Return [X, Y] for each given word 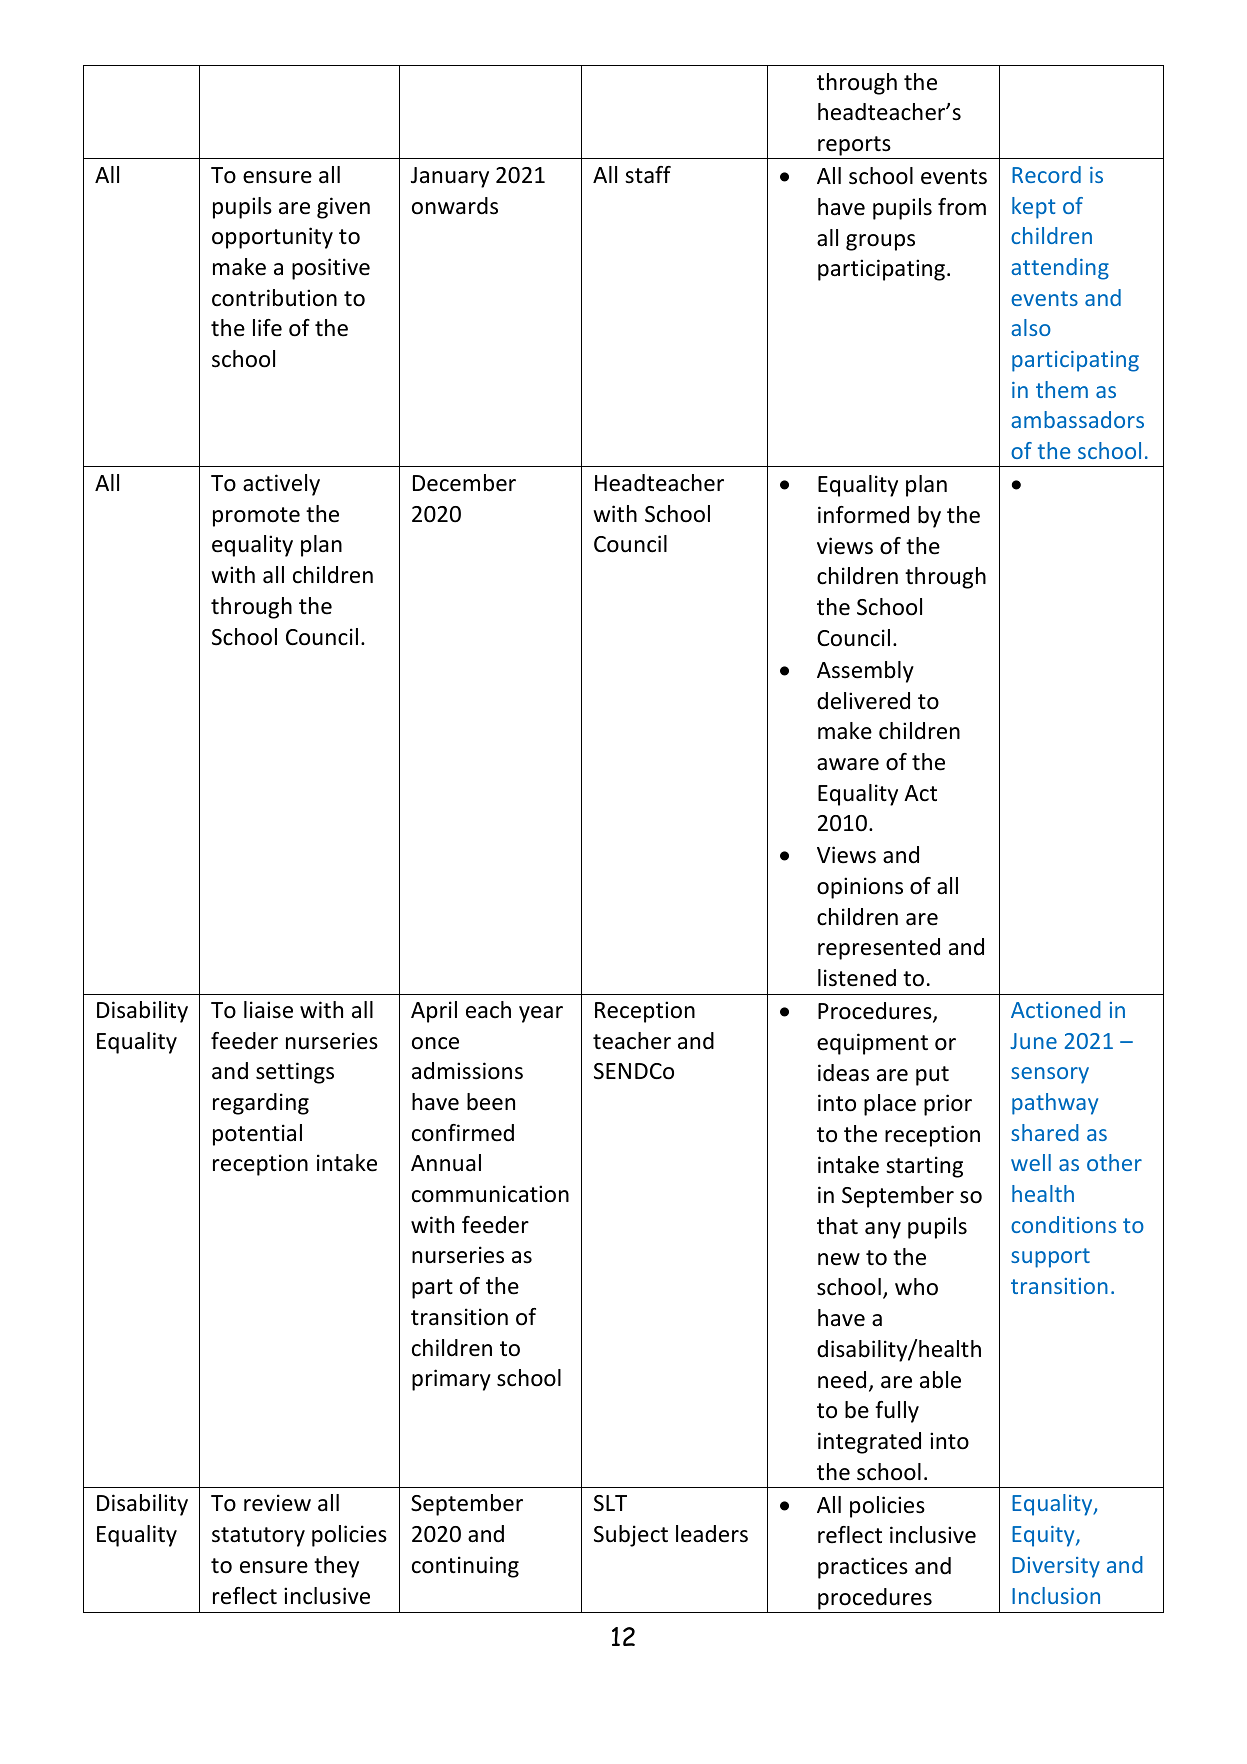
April [434, 1012]
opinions [860, 888]
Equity [1044, 1536]
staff [648, 175]
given [343, 208]
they [336, 1567]
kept [1033, 208]
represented [879, 949]
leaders [712, 1534]
